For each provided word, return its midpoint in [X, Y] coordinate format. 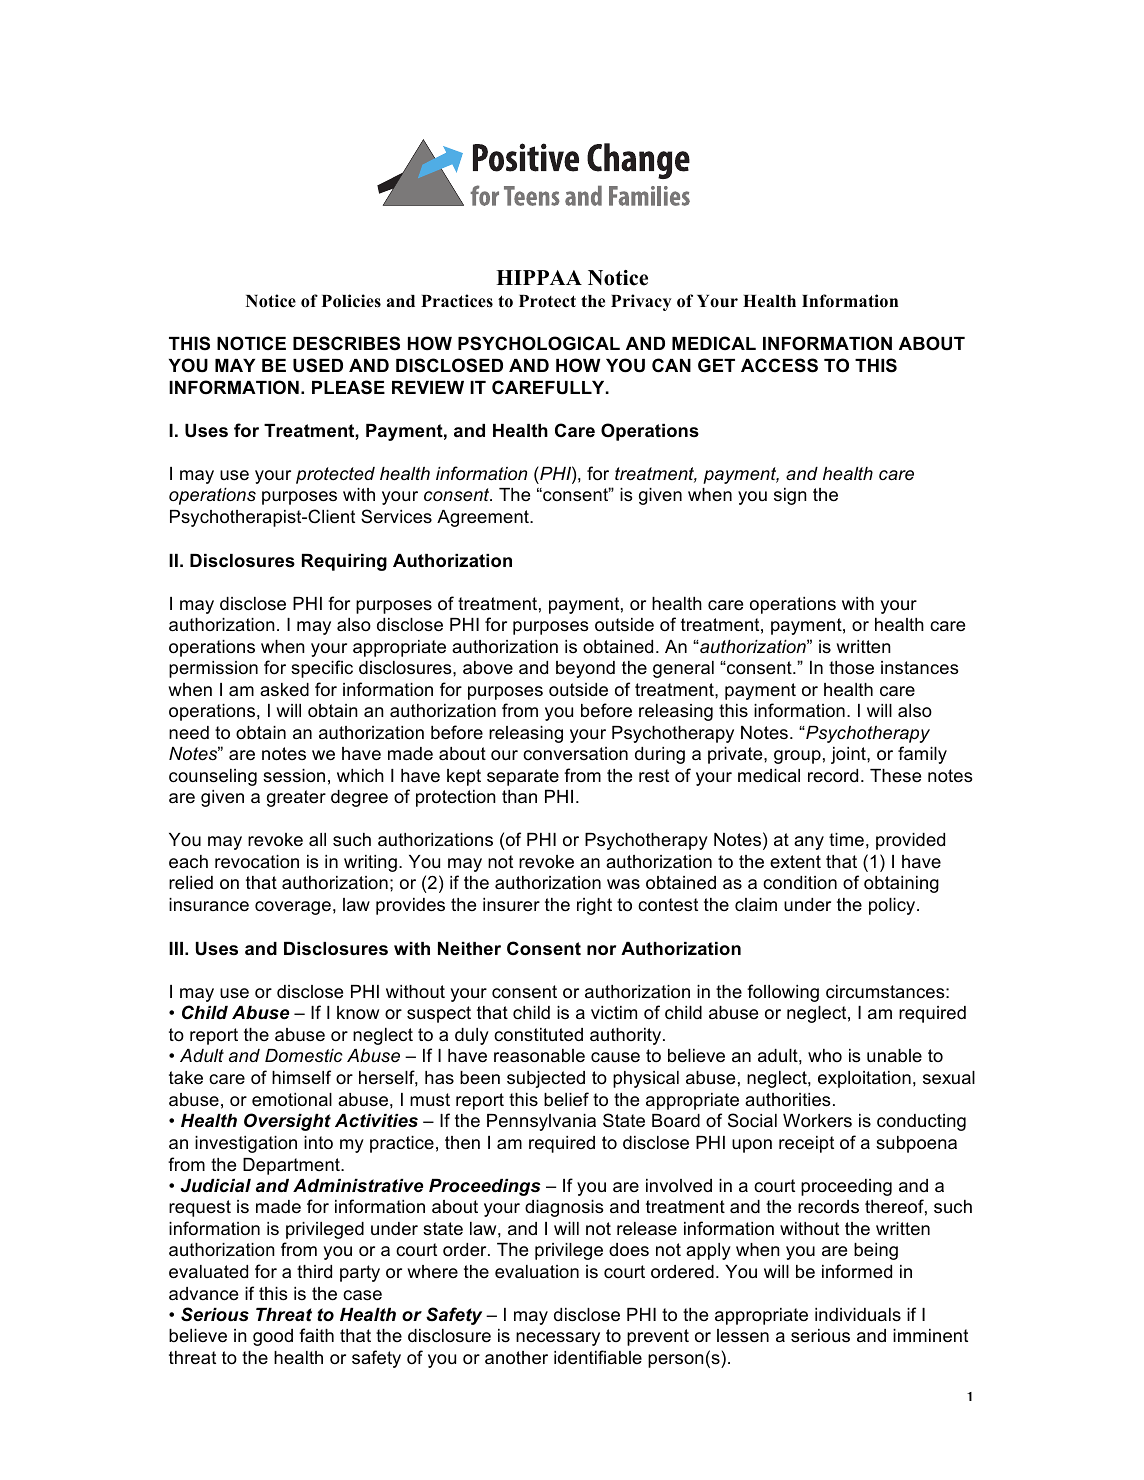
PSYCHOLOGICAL [539, 343]
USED [318, 365]
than [519, 797]
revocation [257, 862]
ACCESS [779, 365]
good [273, 1337]
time [846, 840]
